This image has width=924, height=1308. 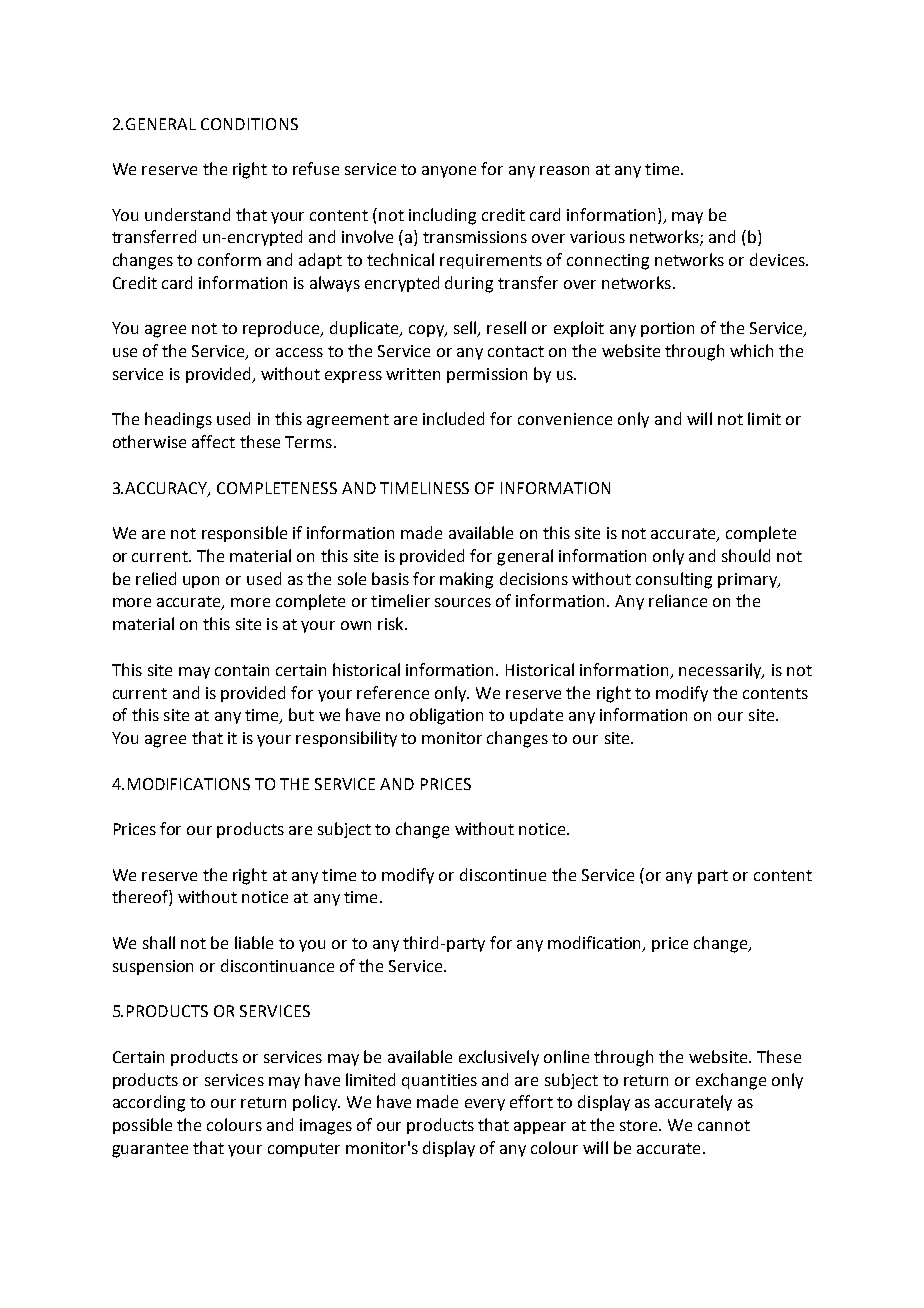 What do you see at coordinates (149, 1103) in the image?
I see `according` at bounding box center [149, 1103].
